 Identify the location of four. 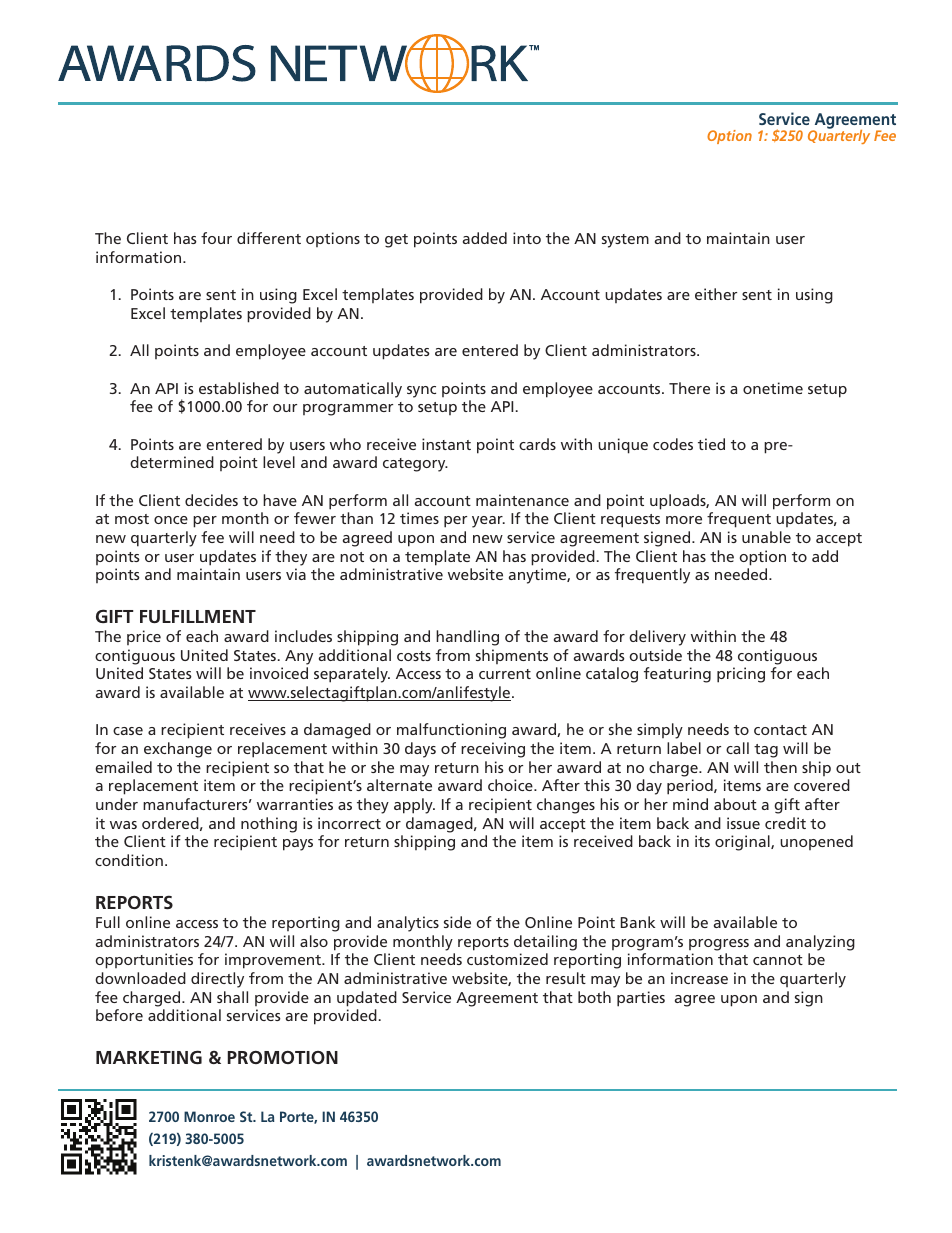
(216, 238).
